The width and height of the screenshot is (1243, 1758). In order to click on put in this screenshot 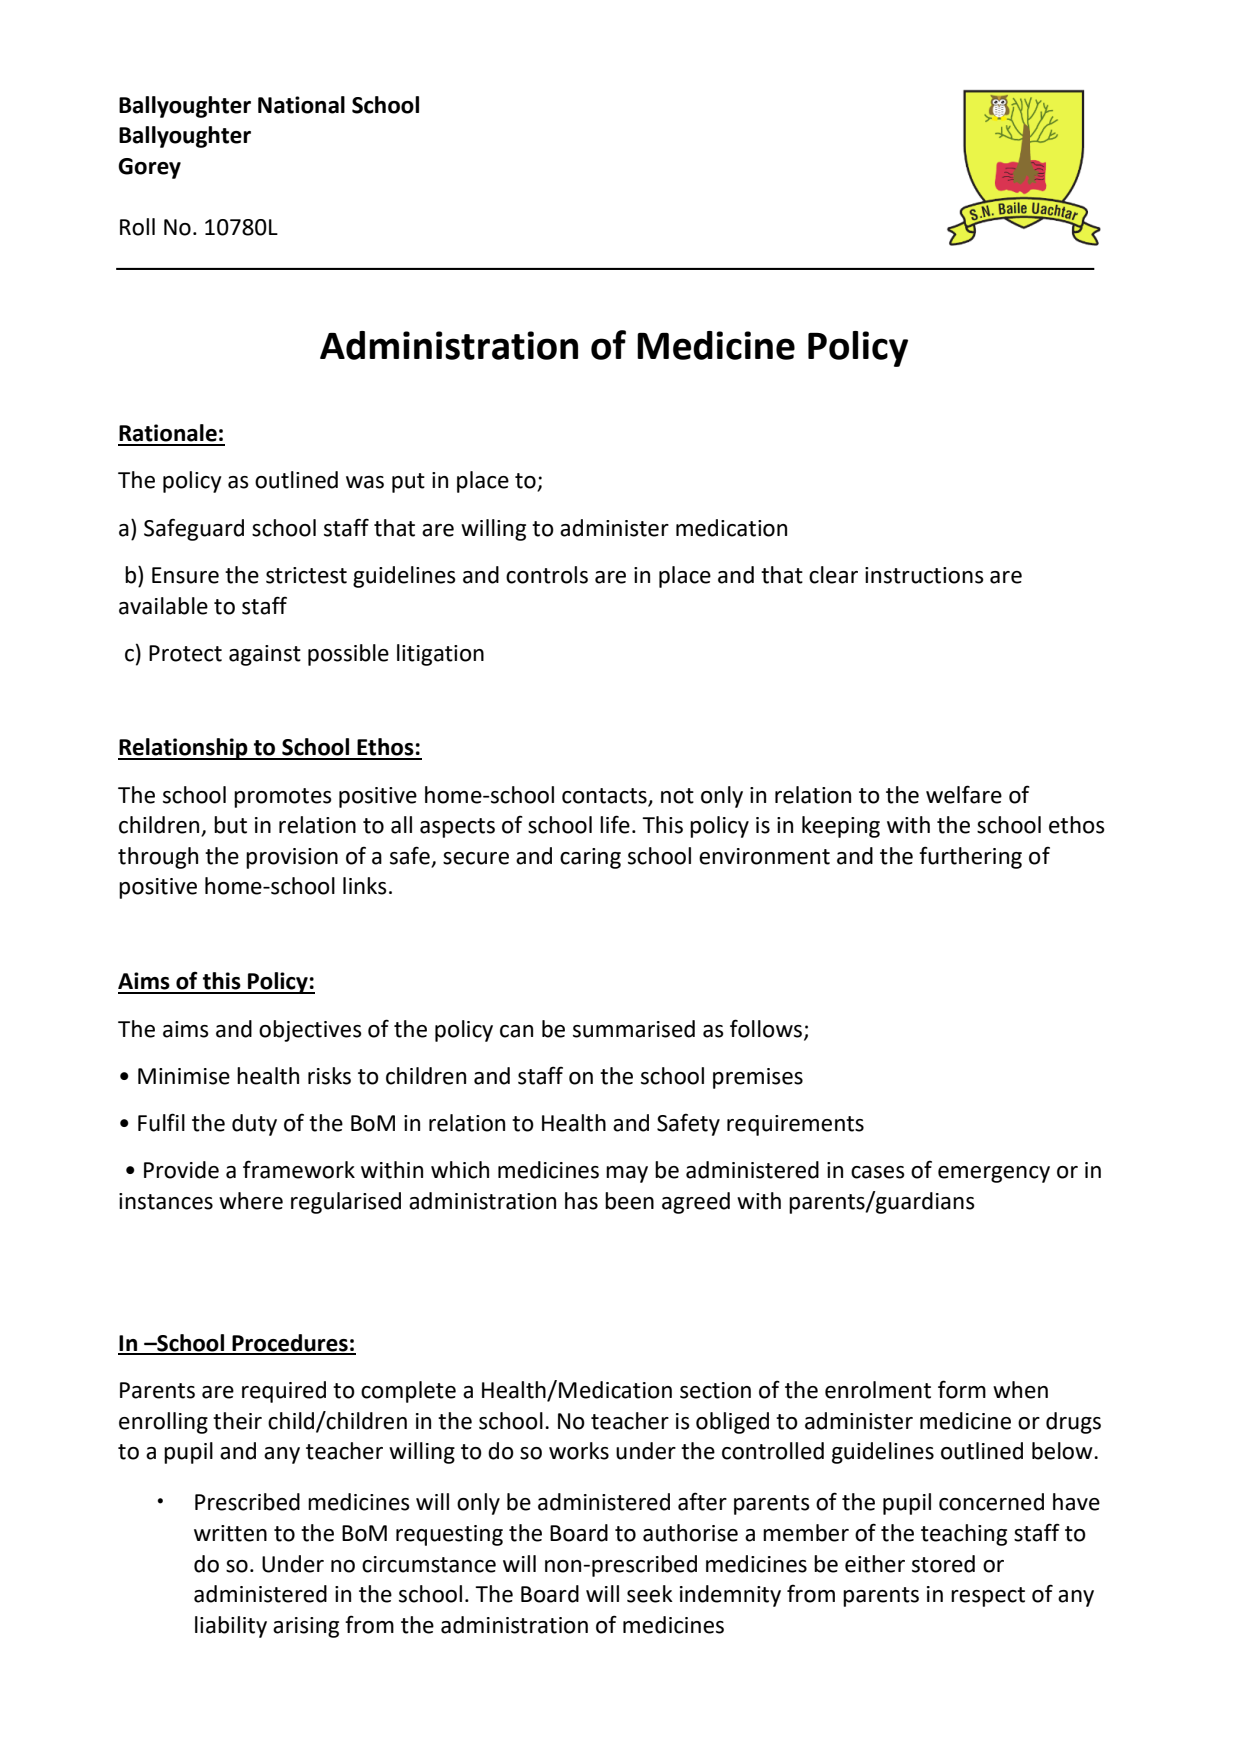, I will do `click(408, 483)`.
